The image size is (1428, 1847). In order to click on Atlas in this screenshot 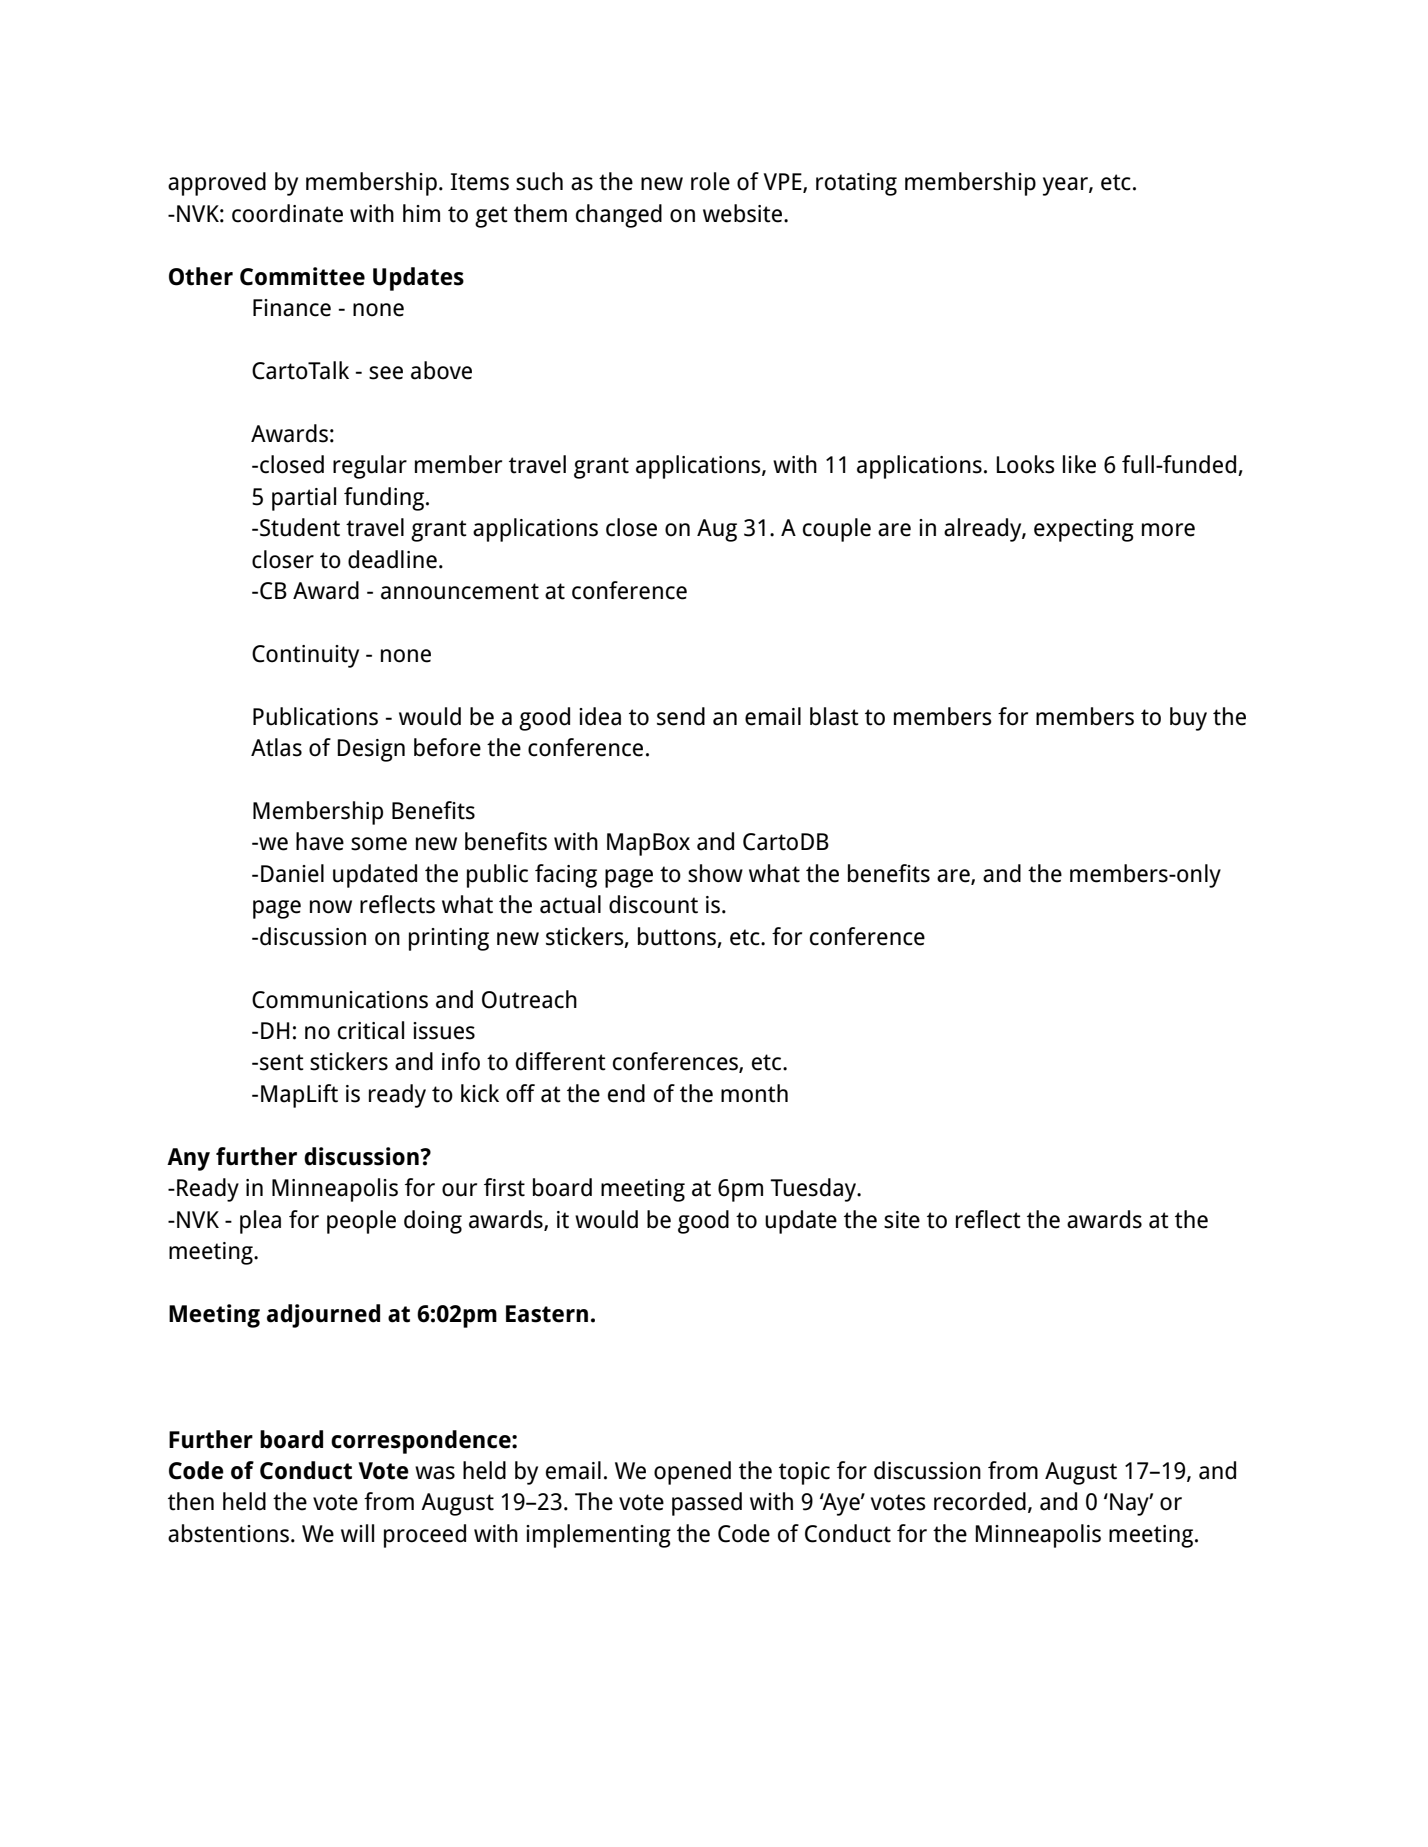, I will do `click(276, 747)`.
